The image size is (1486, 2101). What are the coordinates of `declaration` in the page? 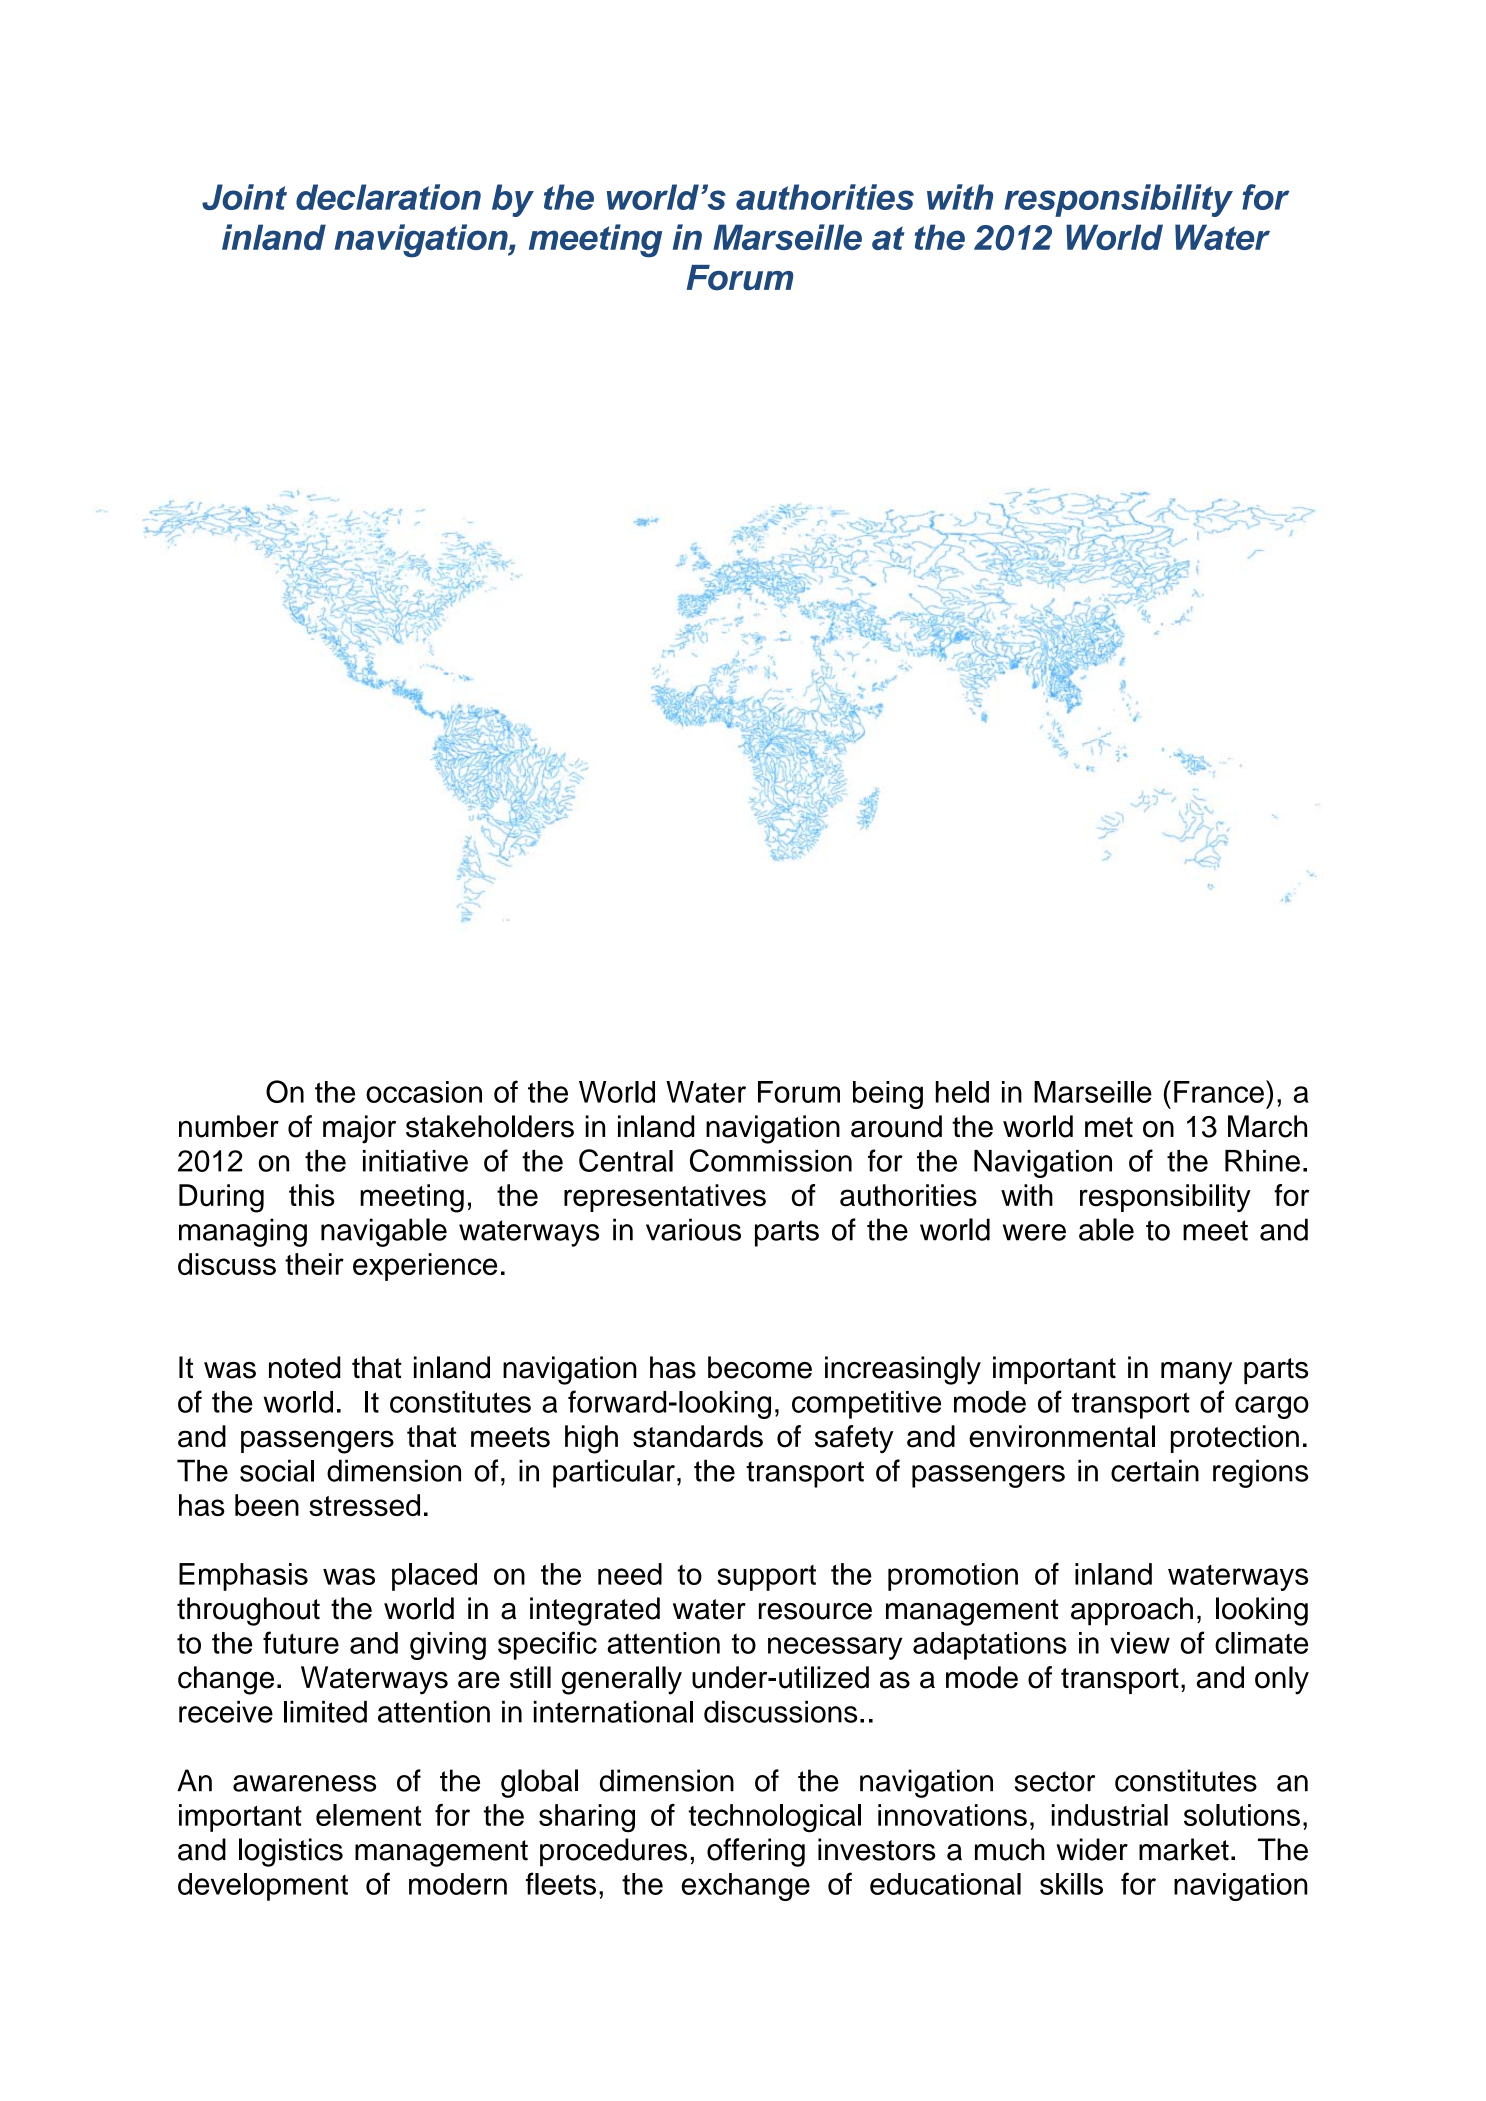 It's located at (388, 197).
